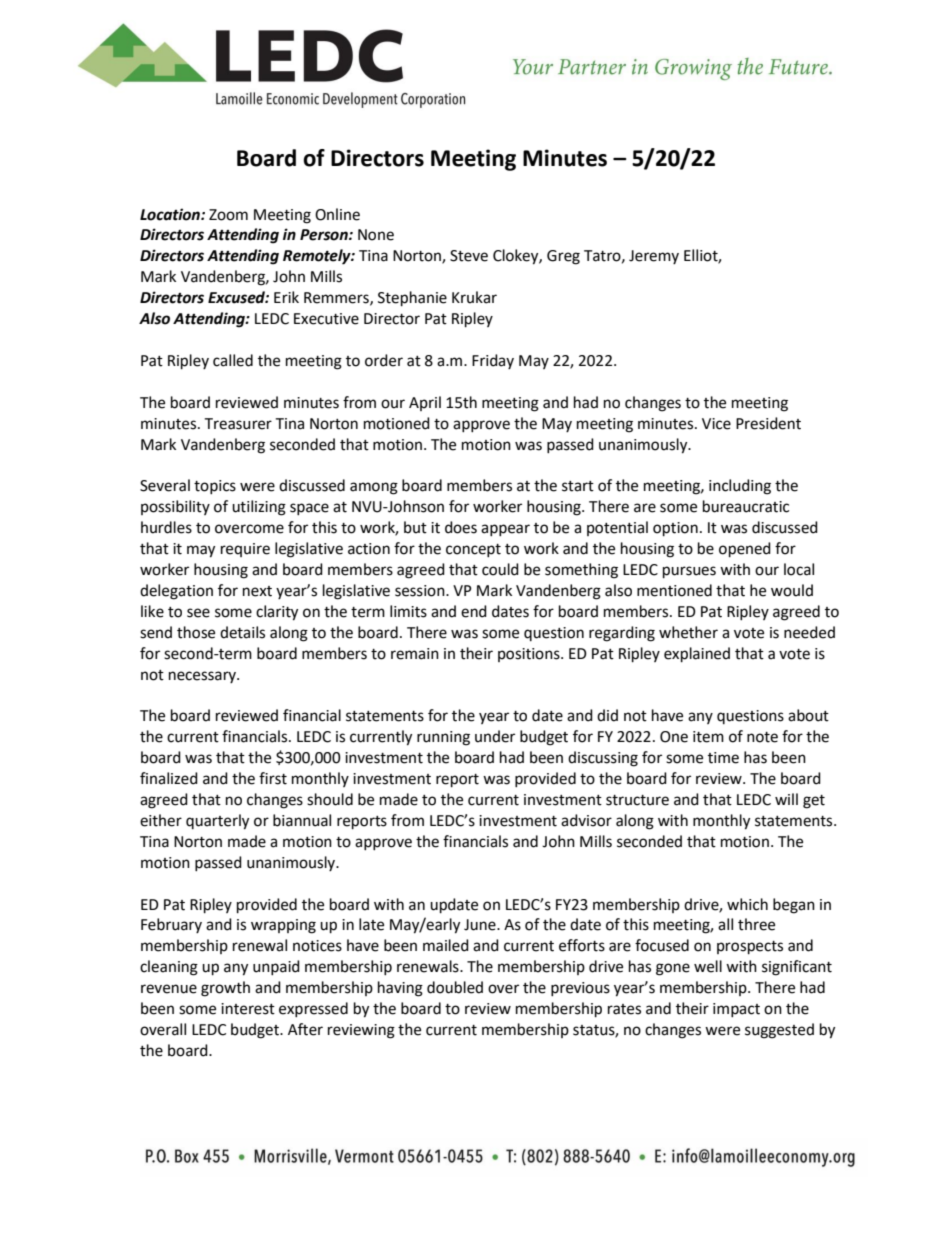 Image resolution: width=952 pixels, height=1233 pixels. What do you see at coordinates (469, 256) in the screenshot?
I see `Steve` at bounding box center [469, 256].
